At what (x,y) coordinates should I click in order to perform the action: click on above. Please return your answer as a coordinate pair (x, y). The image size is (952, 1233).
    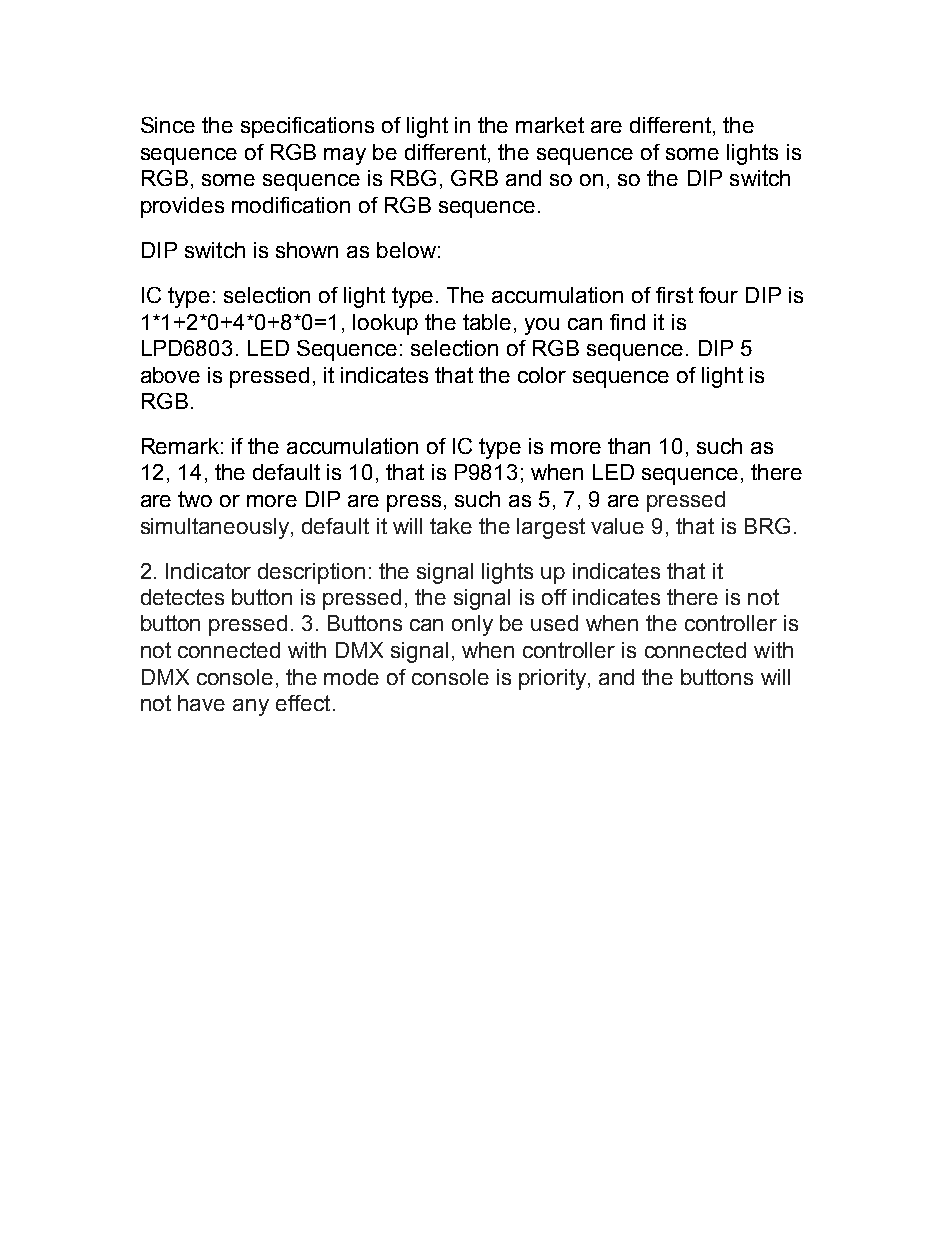
    Looking at the image, I should click on (170, 375).
